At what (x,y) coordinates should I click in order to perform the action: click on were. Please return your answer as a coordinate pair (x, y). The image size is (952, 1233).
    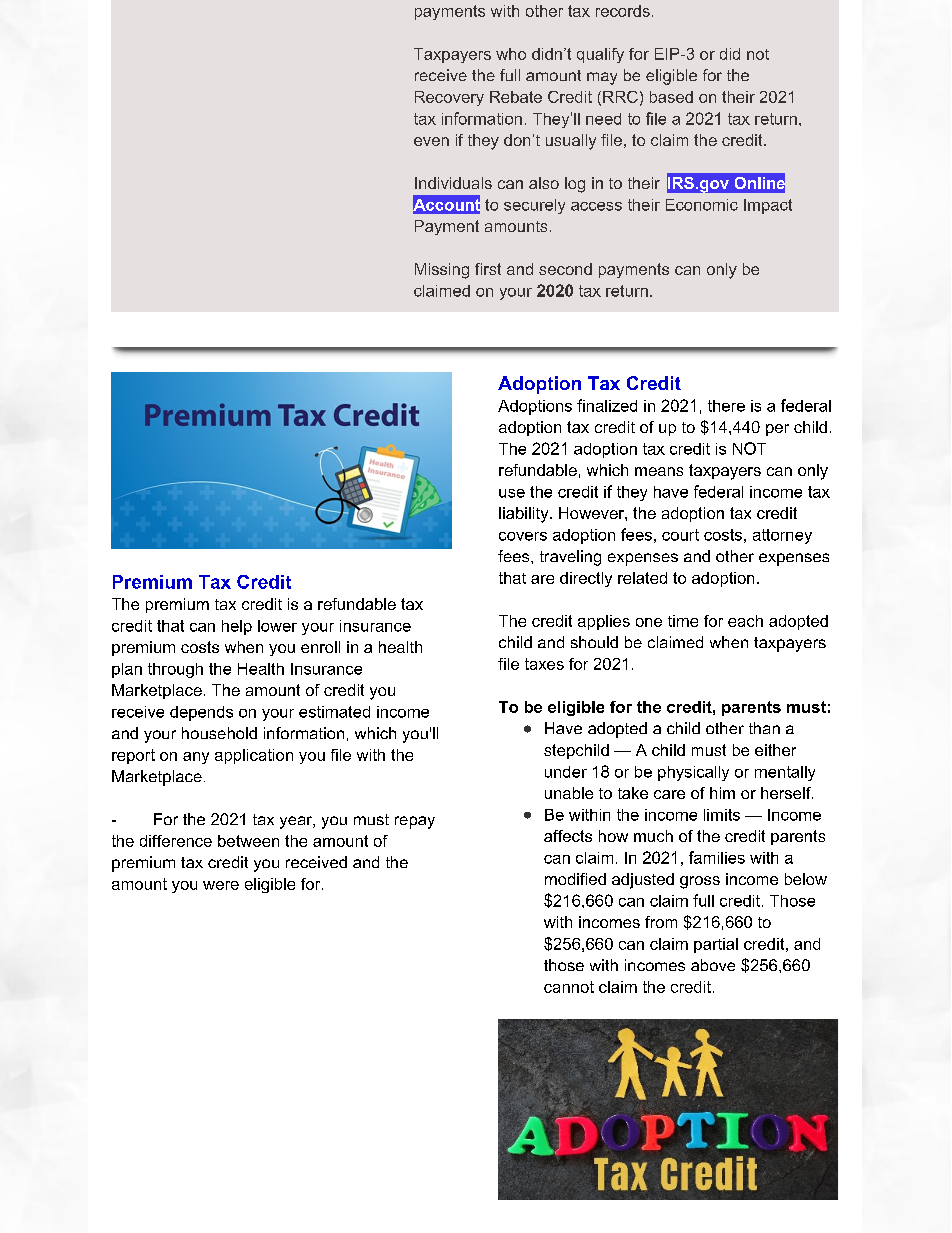
    Looking at the image, I should click on (221, 885).
